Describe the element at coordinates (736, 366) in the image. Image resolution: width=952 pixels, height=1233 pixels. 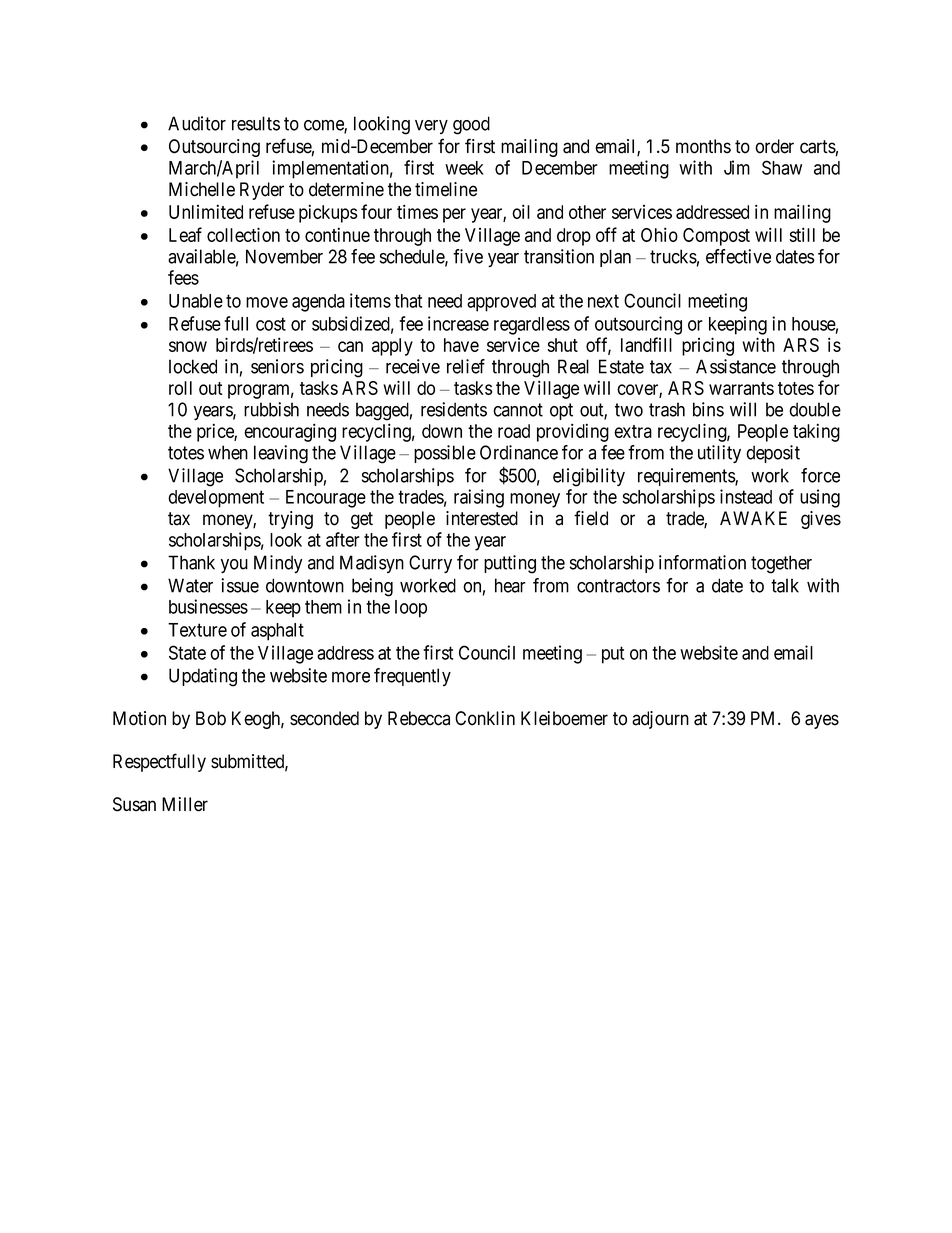
I see `Assistance` at that location.
